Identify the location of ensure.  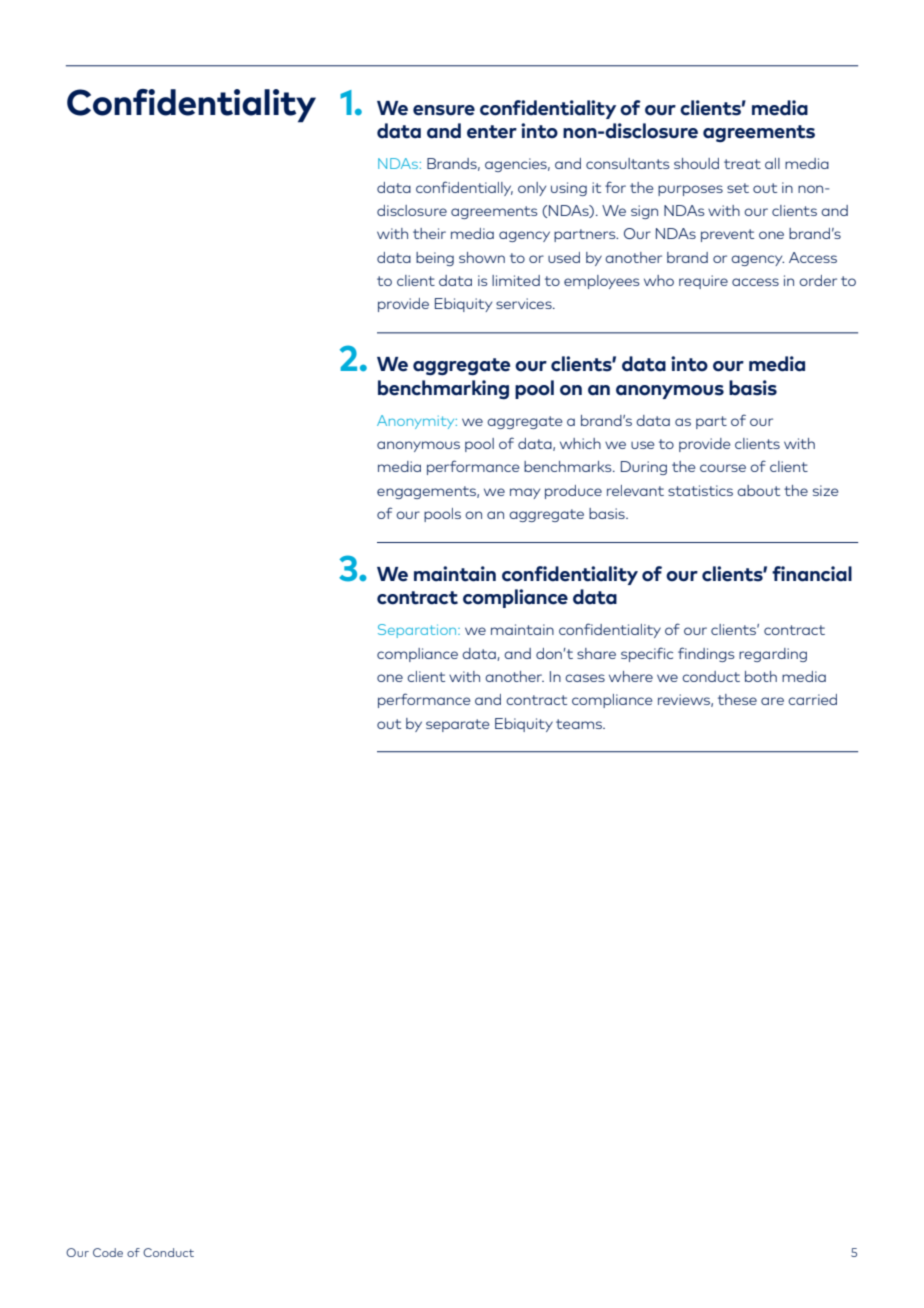
(444, 110).
